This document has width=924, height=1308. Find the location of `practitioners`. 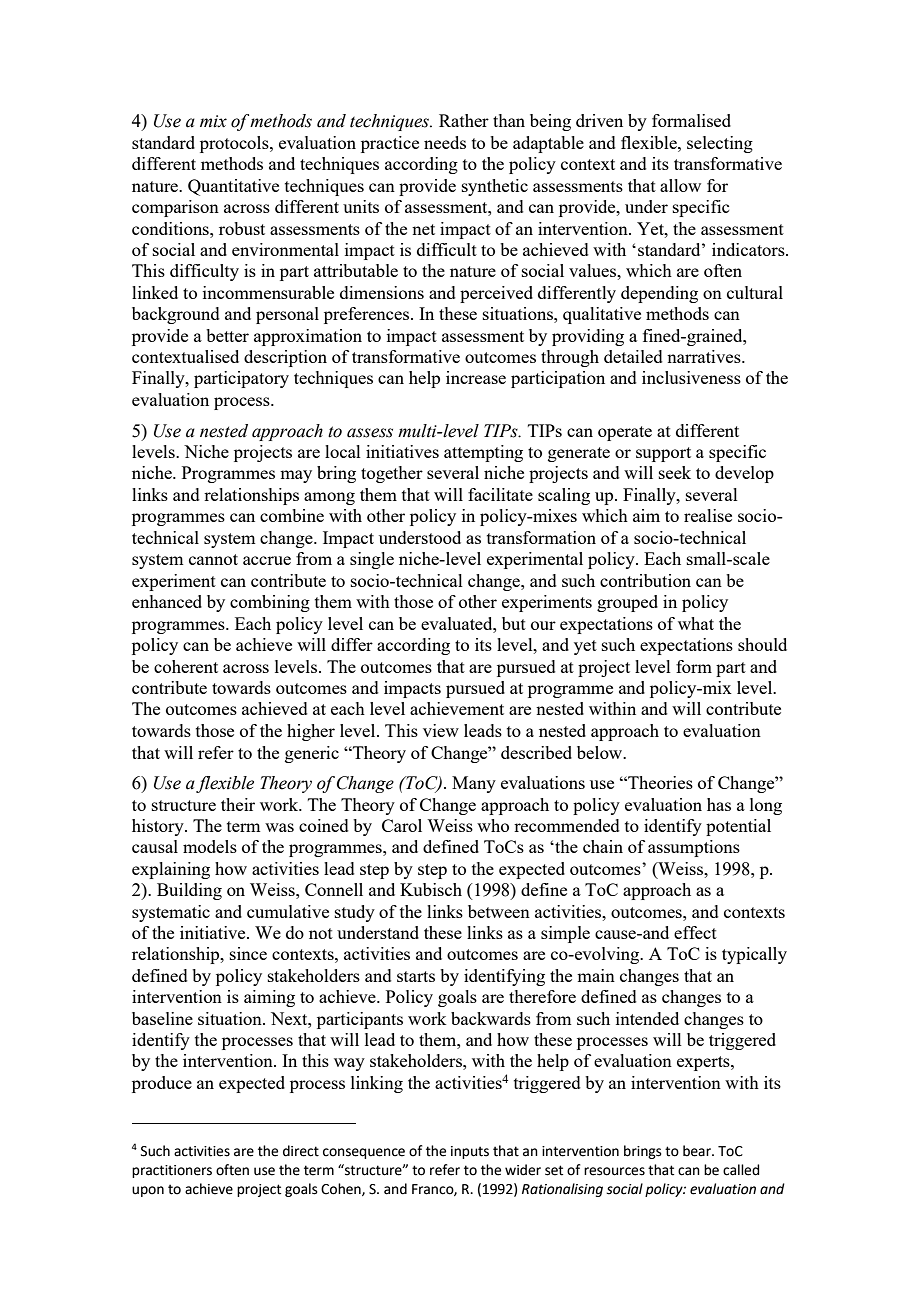

practitioners is located at coordinates (172, 1171).
